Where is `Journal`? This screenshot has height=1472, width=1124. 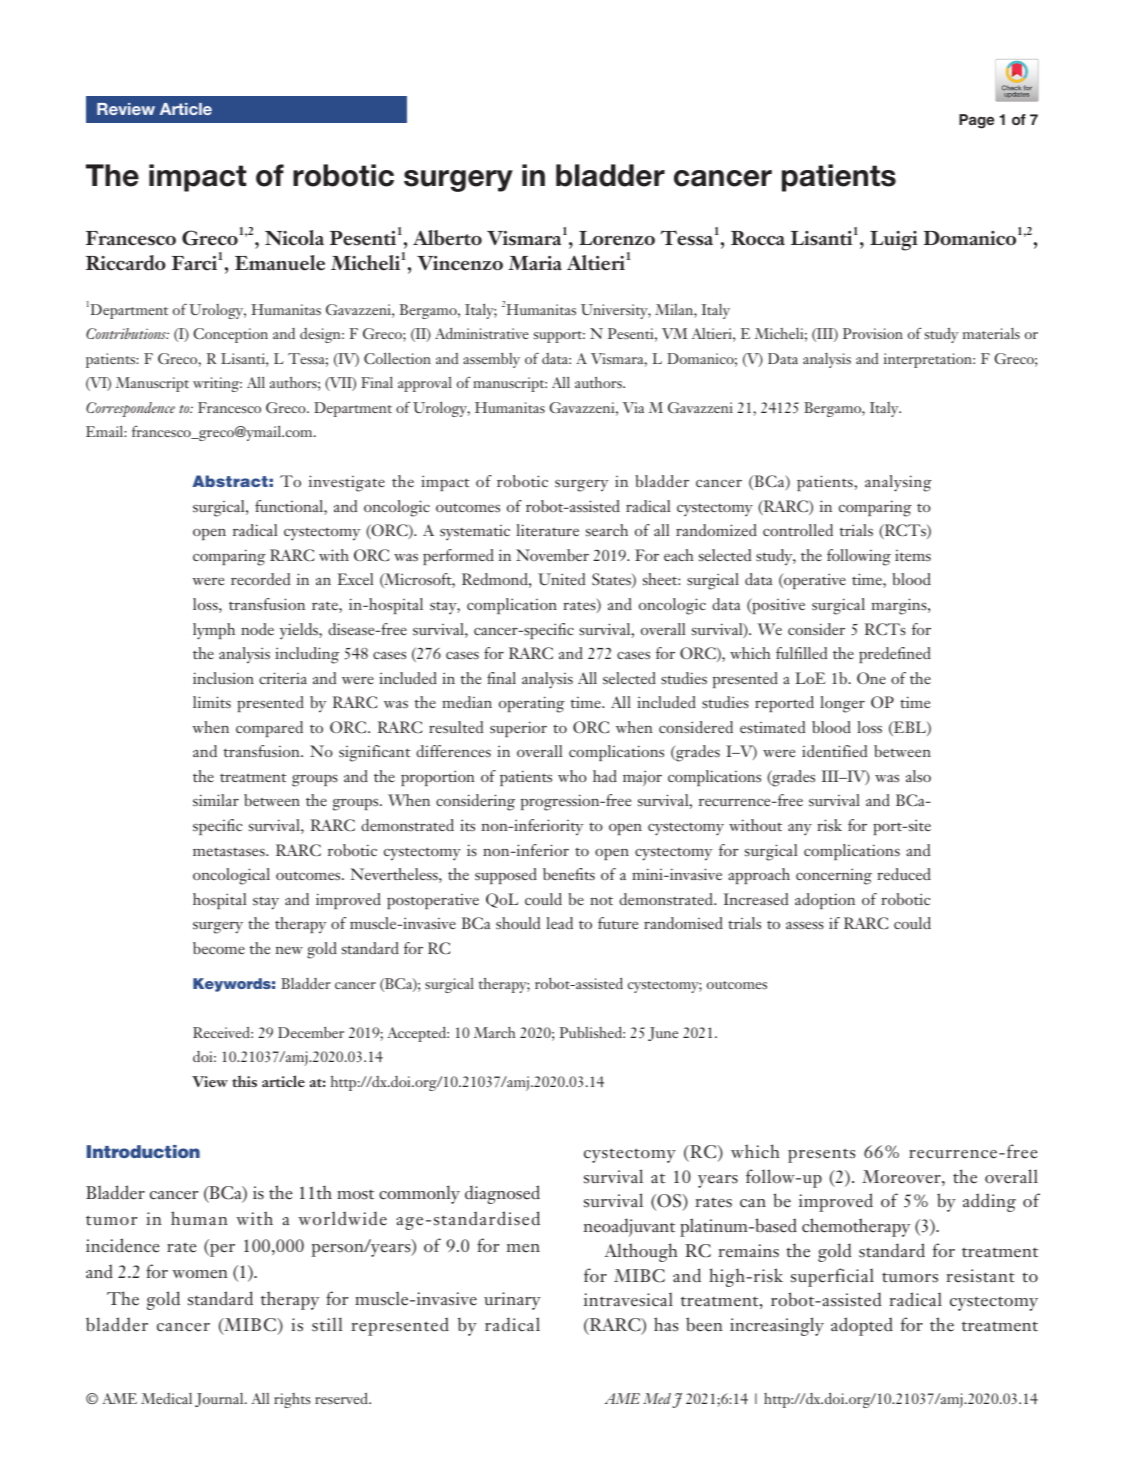
Journal is located at coordinates (220, 1400).
